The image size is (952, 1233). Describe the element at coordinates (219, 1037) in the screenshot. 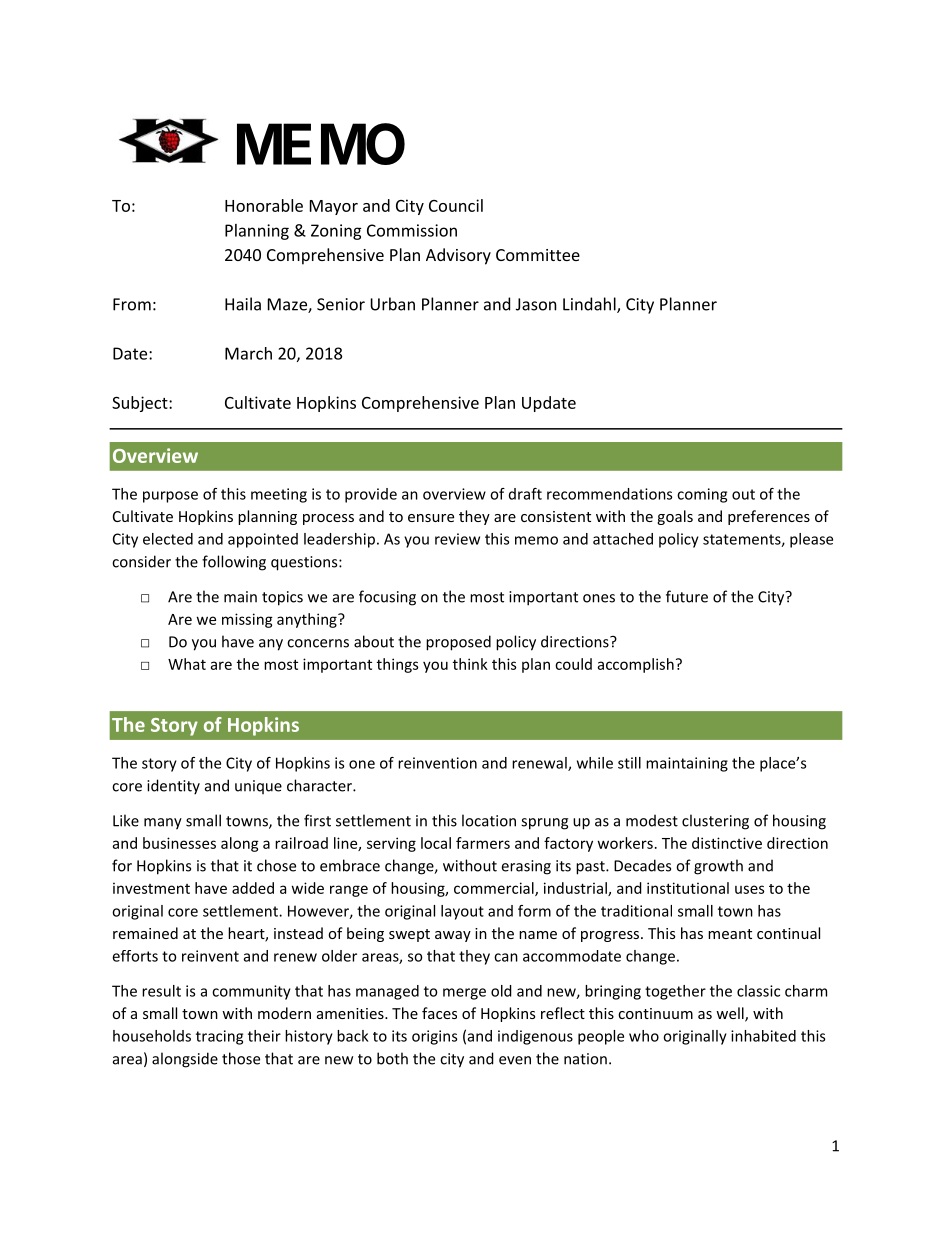

I see `tracing` at that location.
